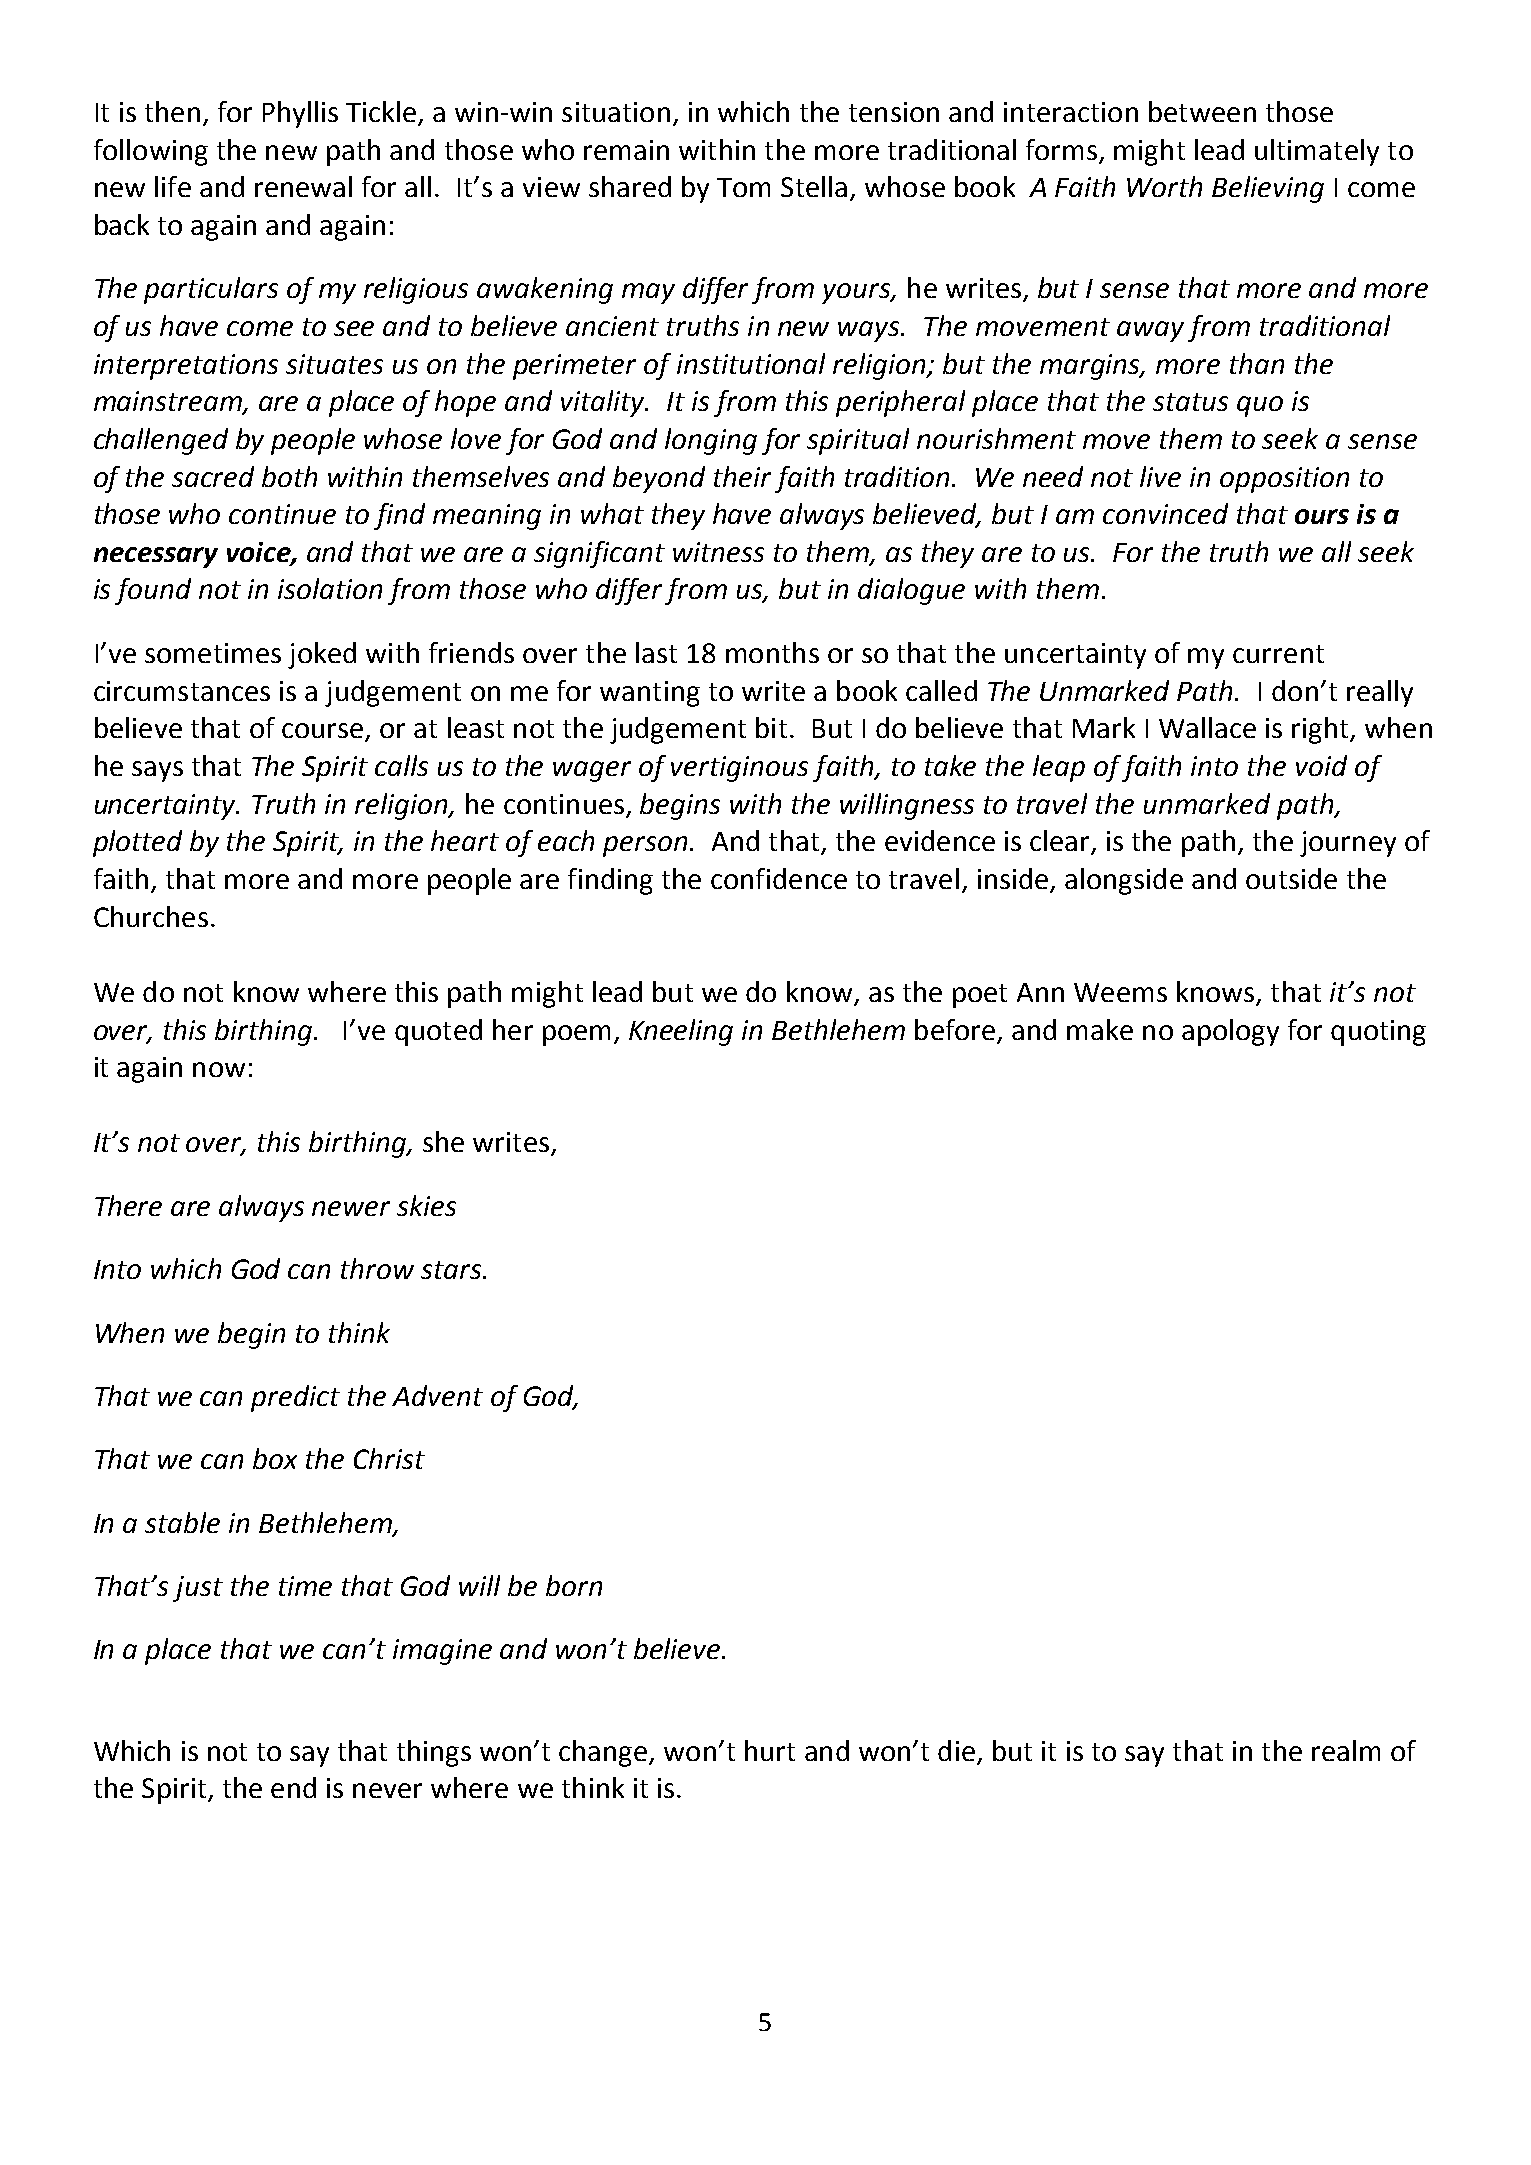 Image resolution: width=1531 pixels, height=2165 pixels. What do you see at coordinates (739, 769) in the image?
I see `vertiginous` at bounding box center [739, 769].
